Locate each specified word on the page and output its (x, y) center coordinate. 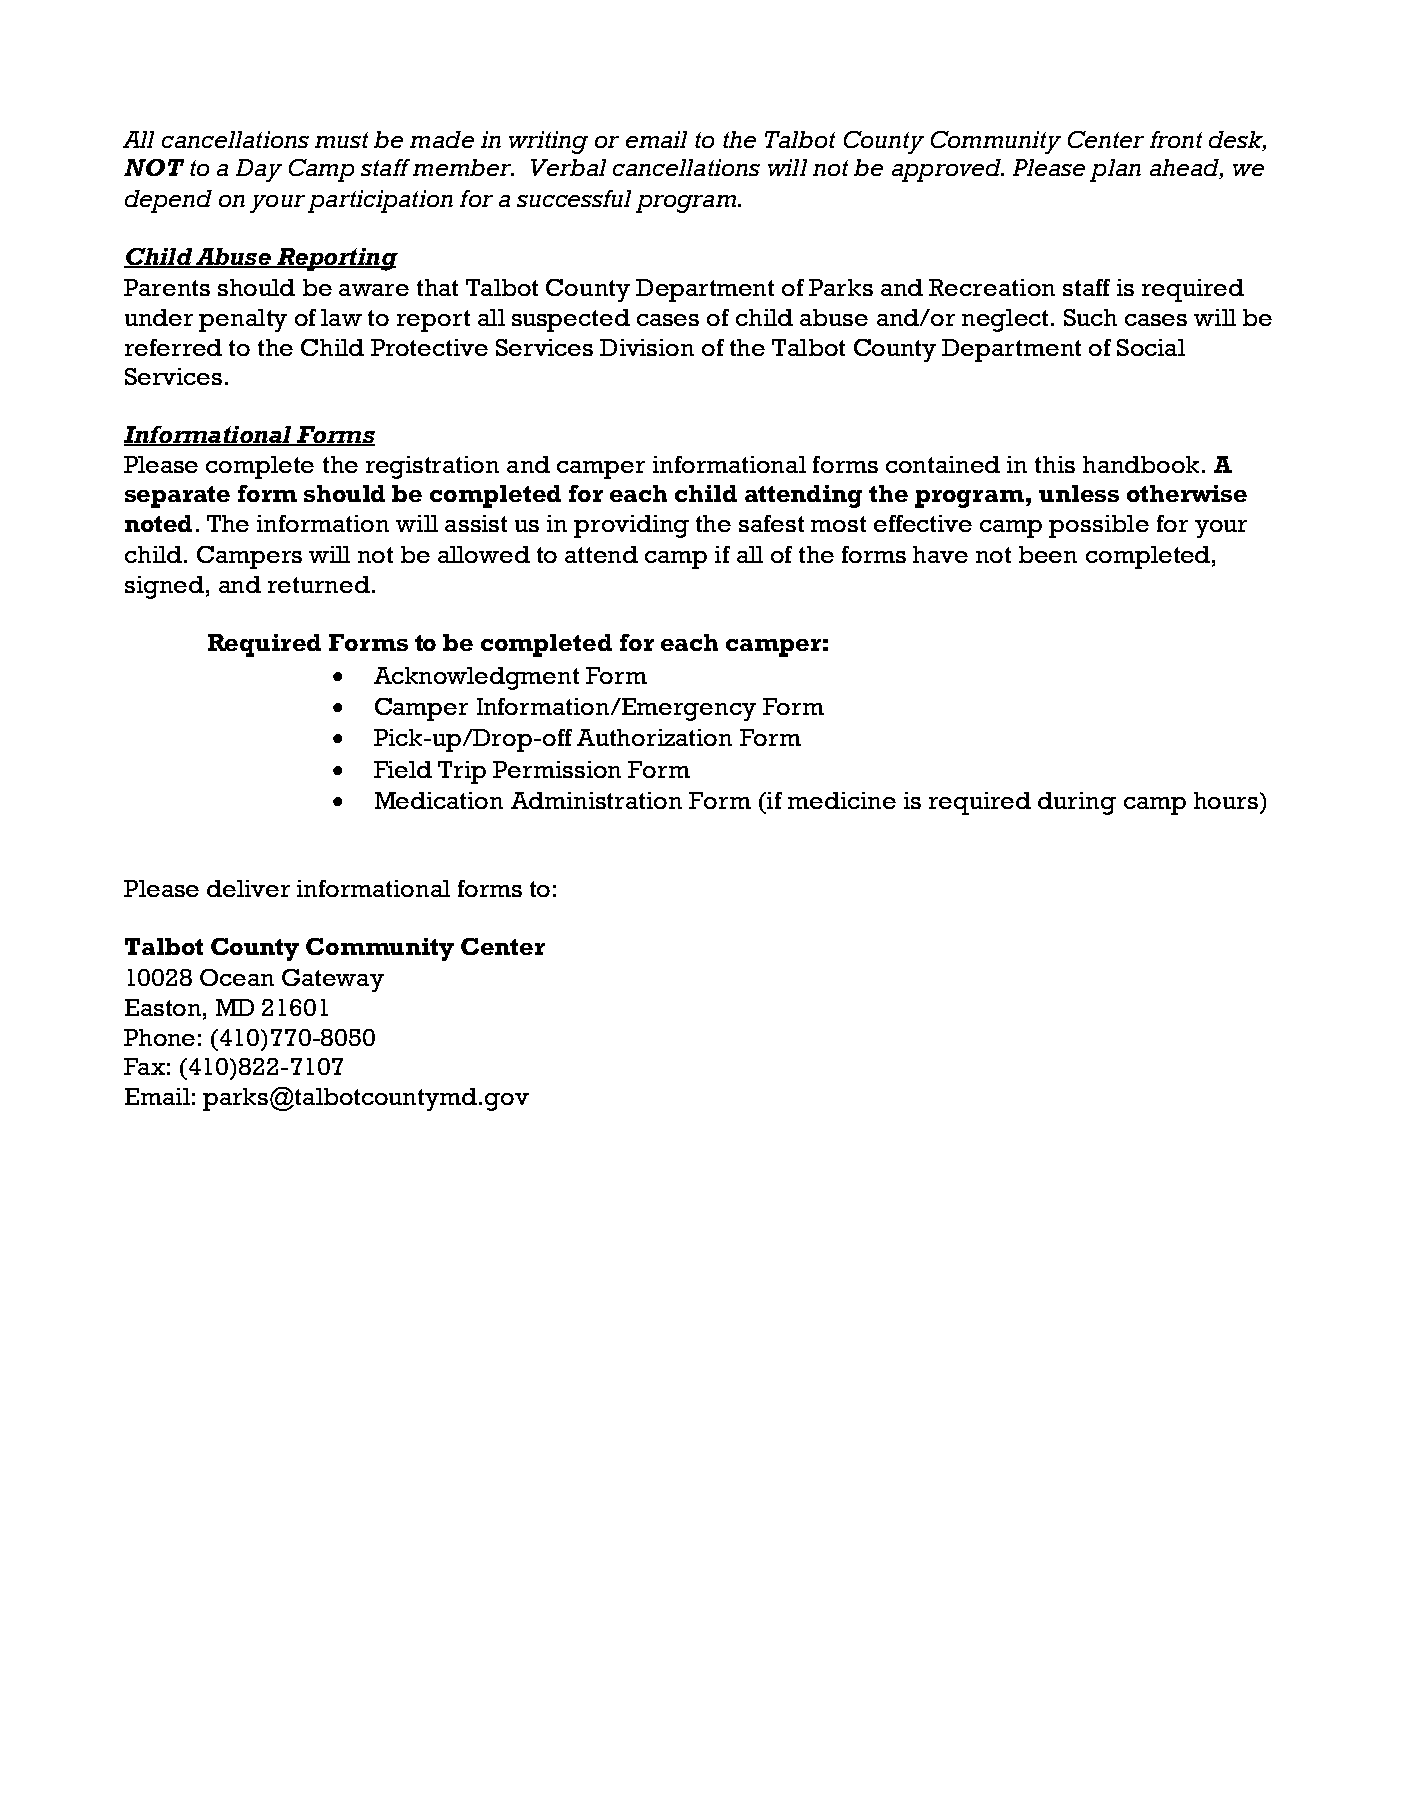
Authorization (654, 737)
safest (771, 523)
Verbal (568, 167)
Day (259, 170)
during (1077, 803)
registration (432, 467)
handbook (1141, 464)
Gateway (333, 980)
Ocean (237, 977)
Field (403, 769)
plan (1115, 170)
